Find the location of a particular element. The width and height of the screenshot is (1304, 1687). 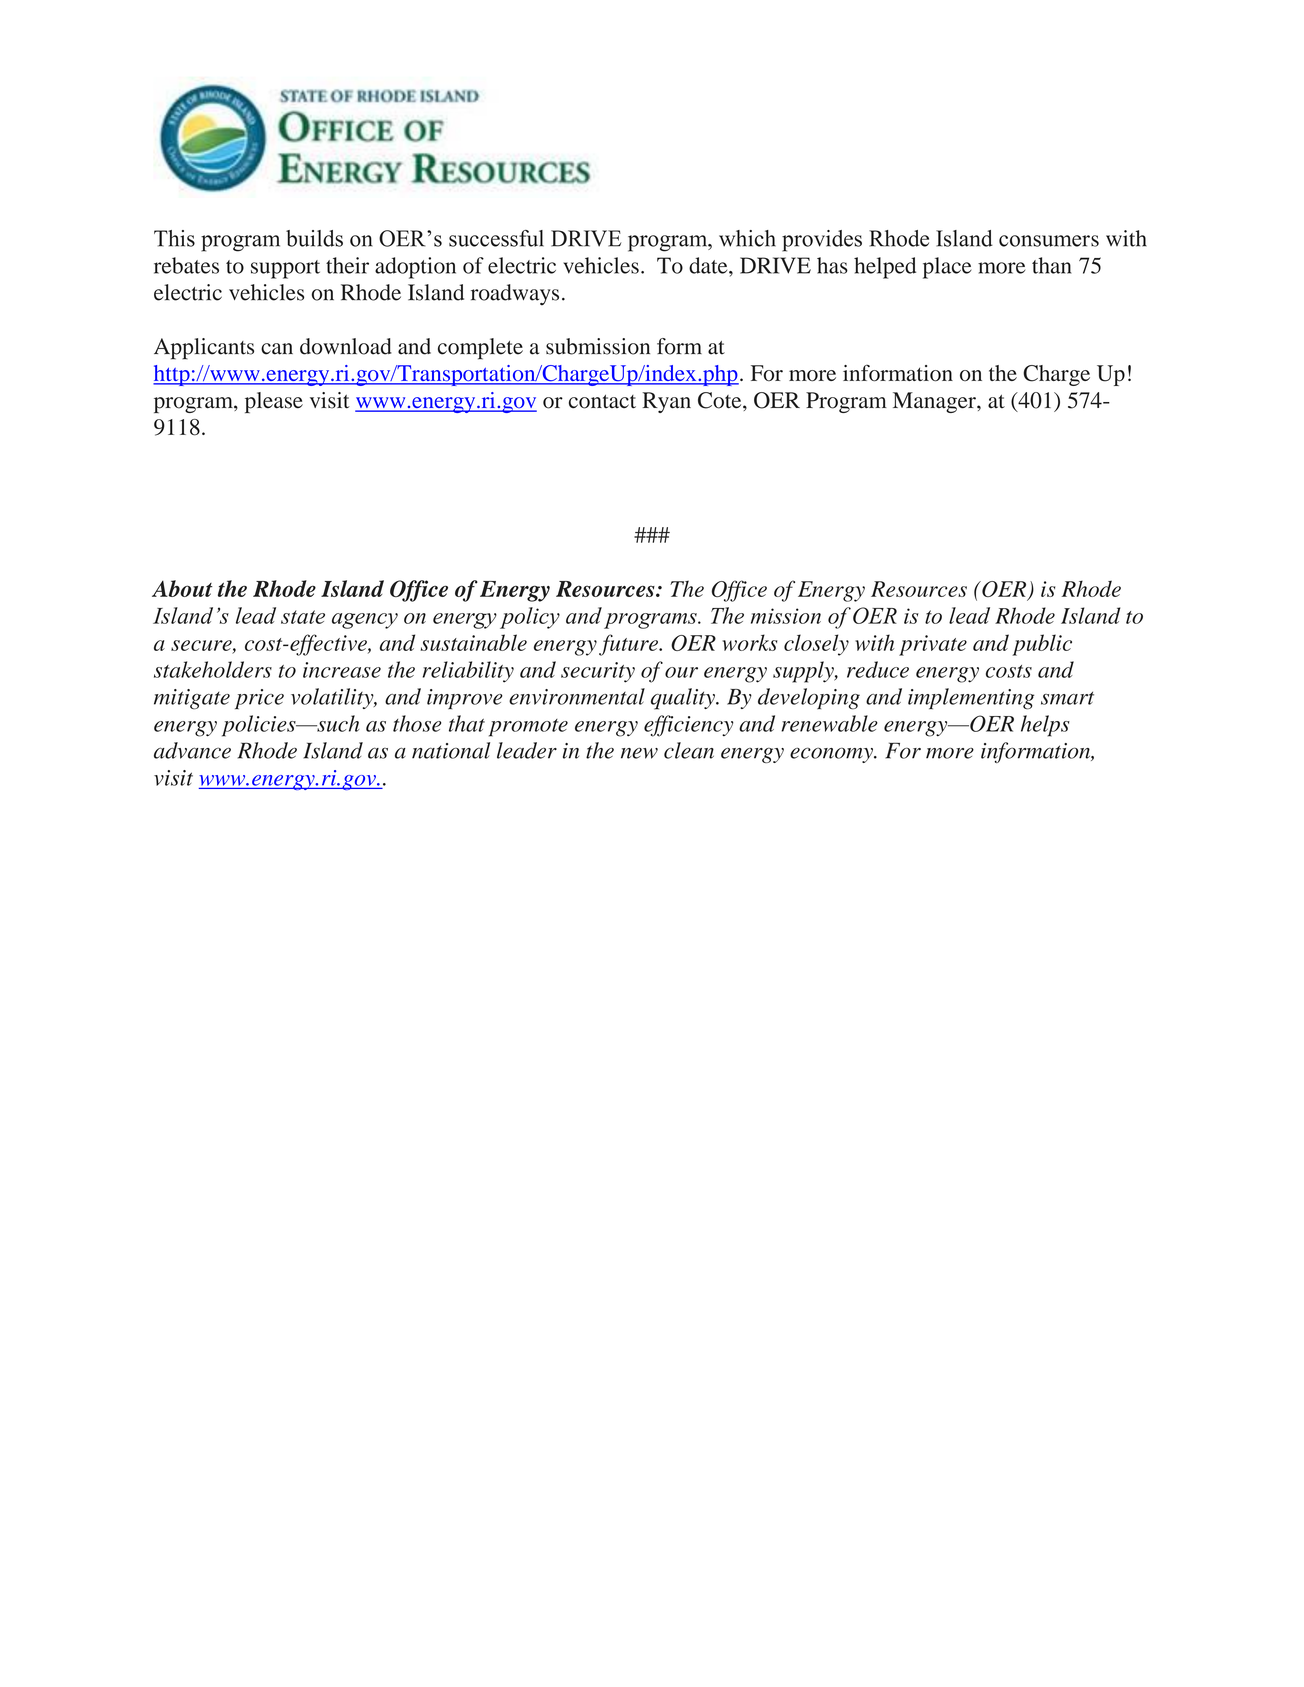

date is located at coordinates (709, 265).
